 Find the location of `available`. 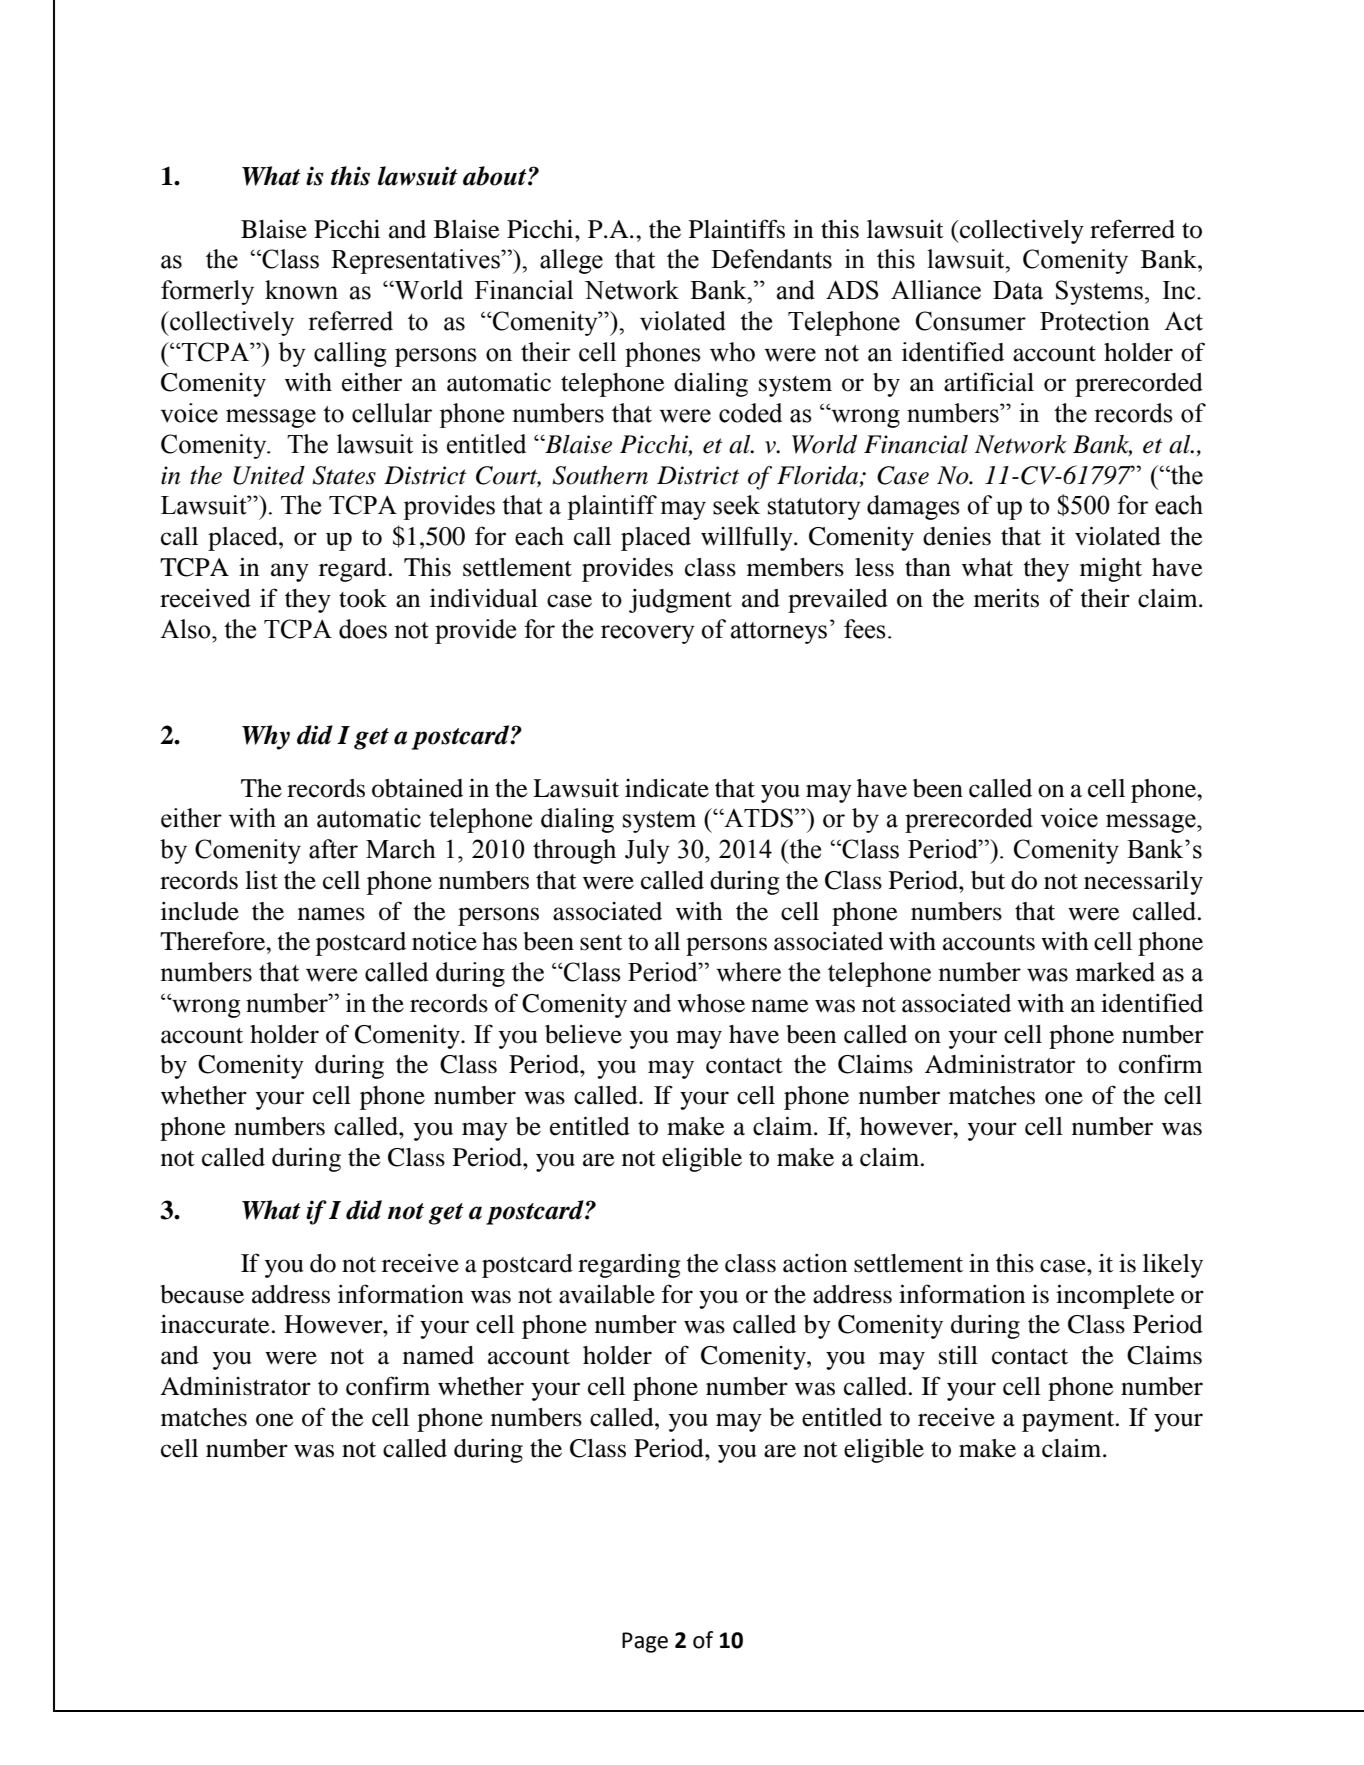

available is located at coordinates (607, 1294).
